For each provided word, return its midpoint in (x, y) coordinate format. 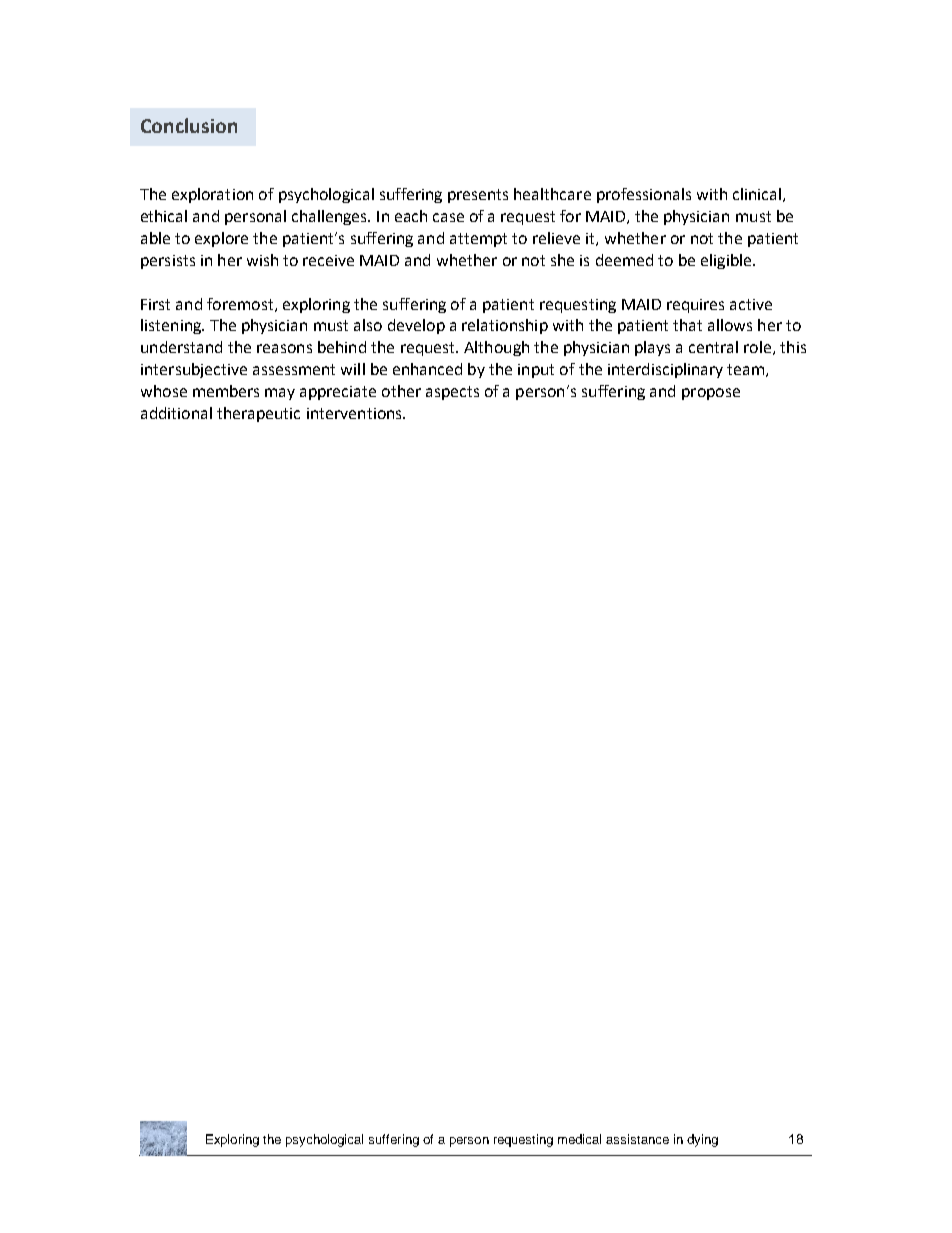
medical (579, 1139)
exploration (212, 195)
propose (711, 394)
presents (478, 196)
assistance (637, 1139)
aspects (452, 393)
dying (702, 1140)
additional (176, 413)
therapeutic (258, 414)
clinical (757, 194)
